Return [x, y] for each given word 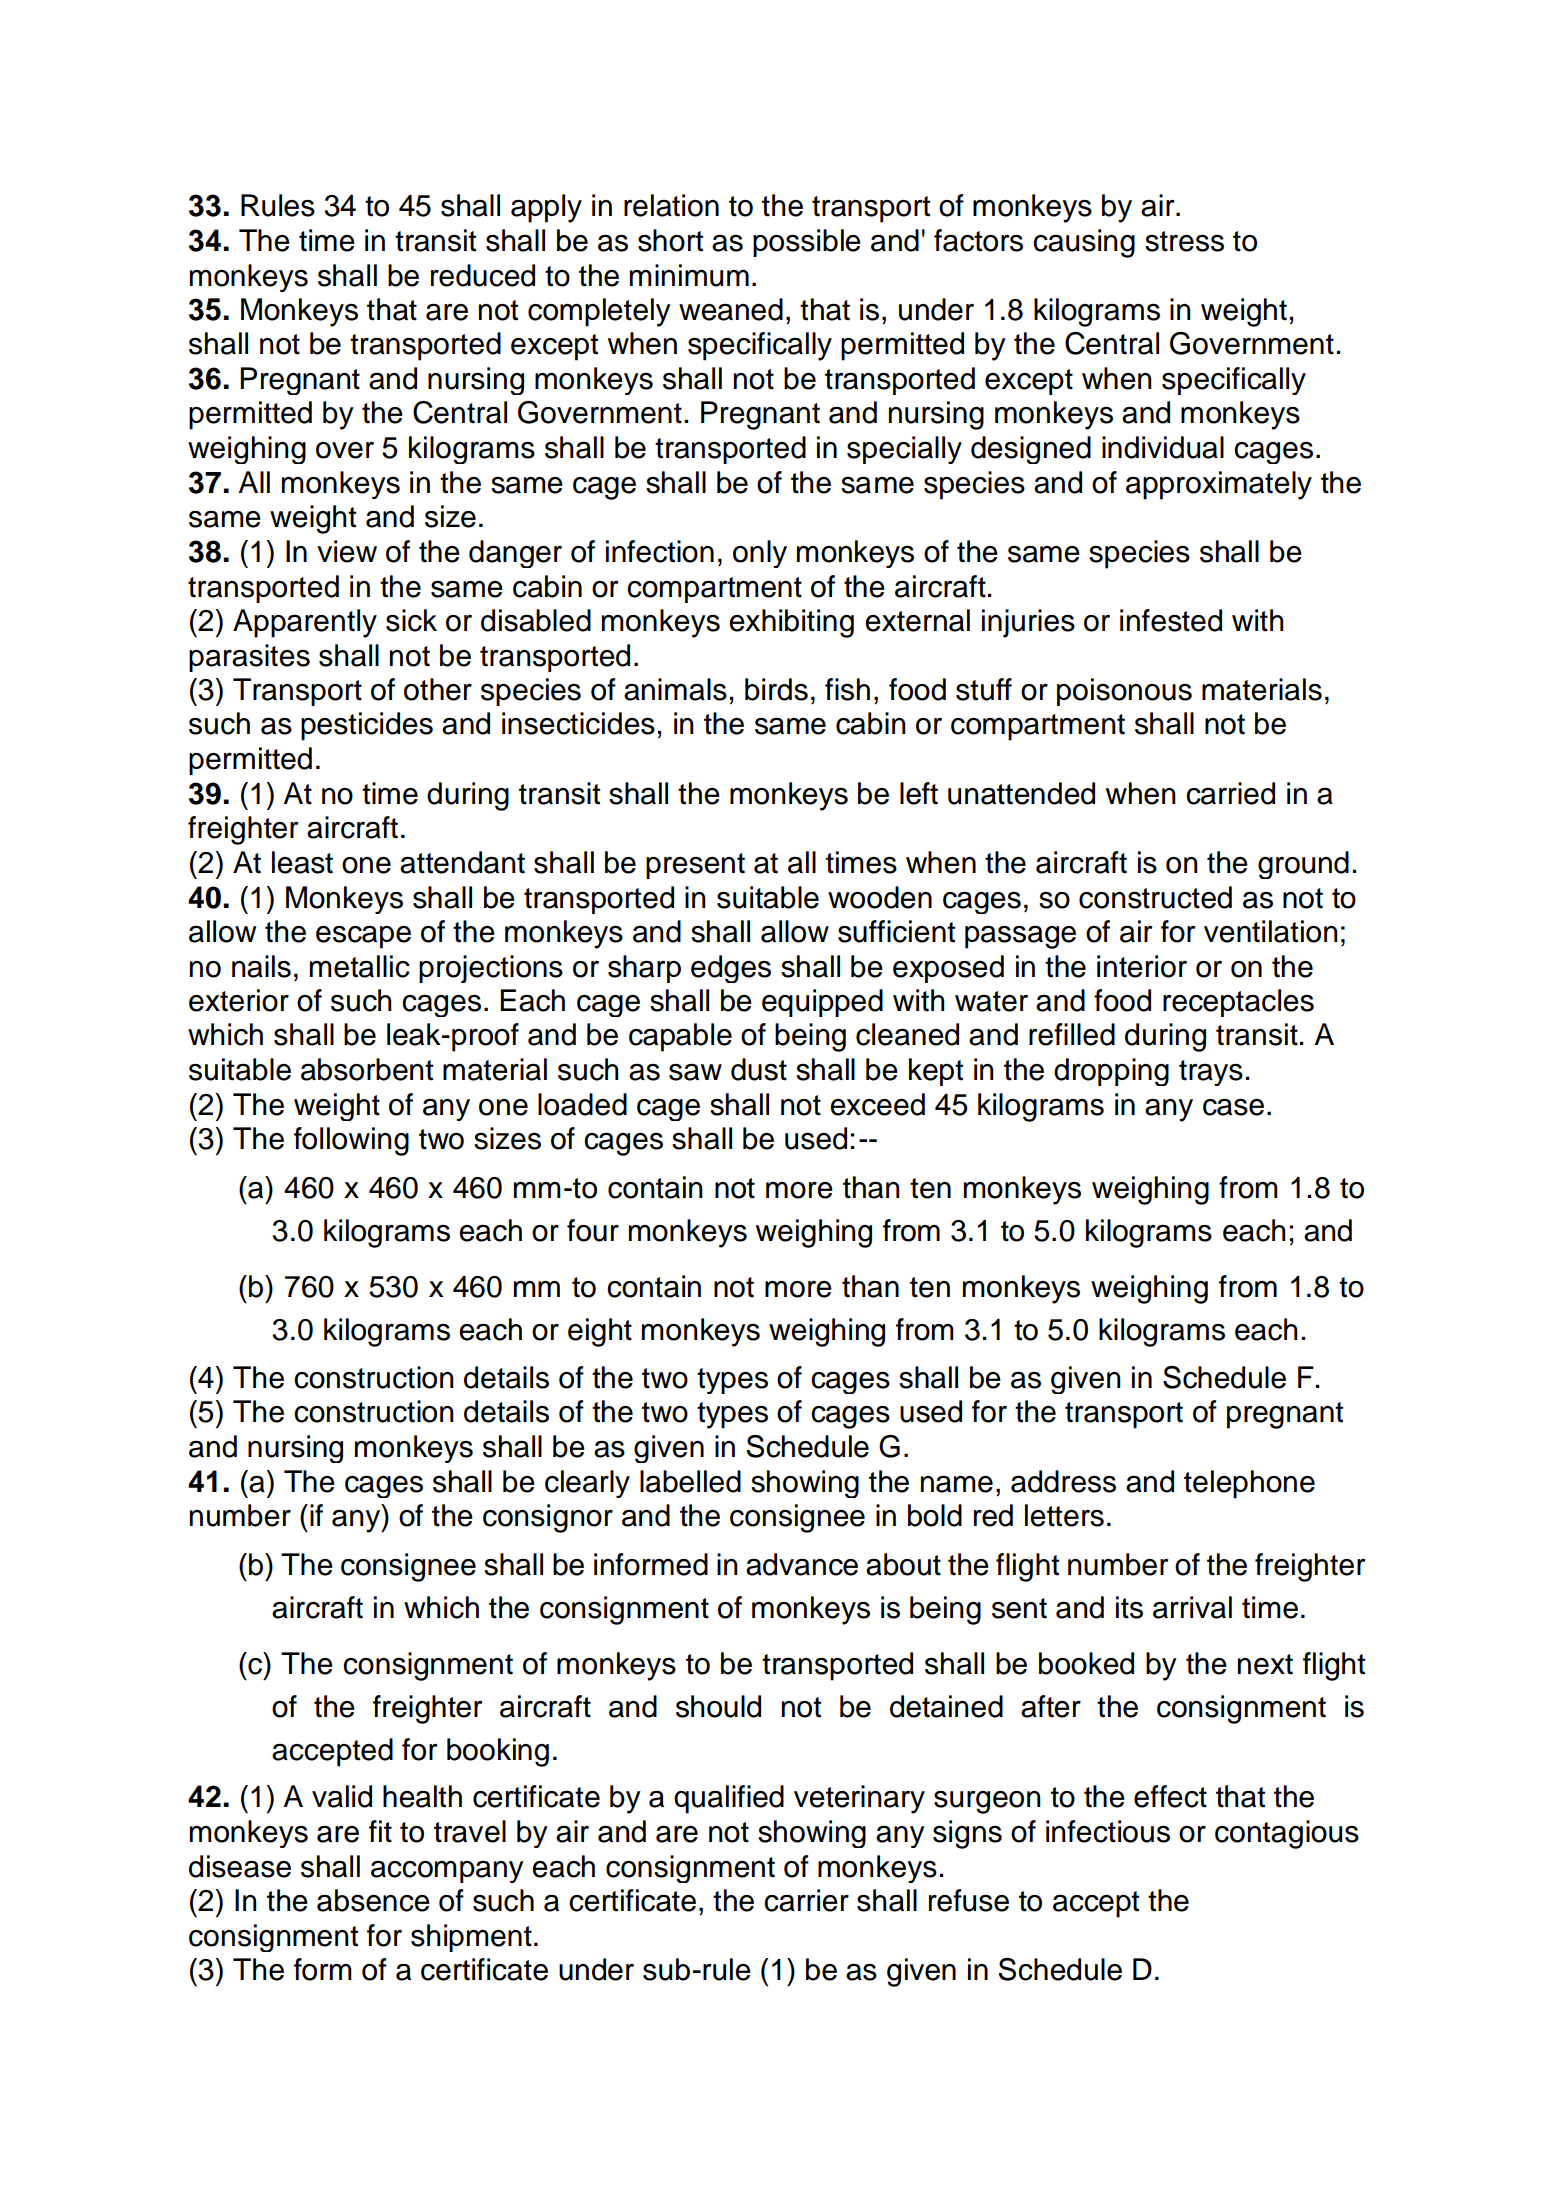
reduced [483, 275]
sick [411, 620]
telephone [1249, 1484]
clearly [587, 1484]
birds [776, 689]
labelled [690, 1481]
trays [1211, 1073]
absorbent [367, 1069]
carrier [806, 1900]
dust [759, 1069]
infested [1171, 620]
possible [807, 243]
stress [1184, 241]
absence [373, 1900]
